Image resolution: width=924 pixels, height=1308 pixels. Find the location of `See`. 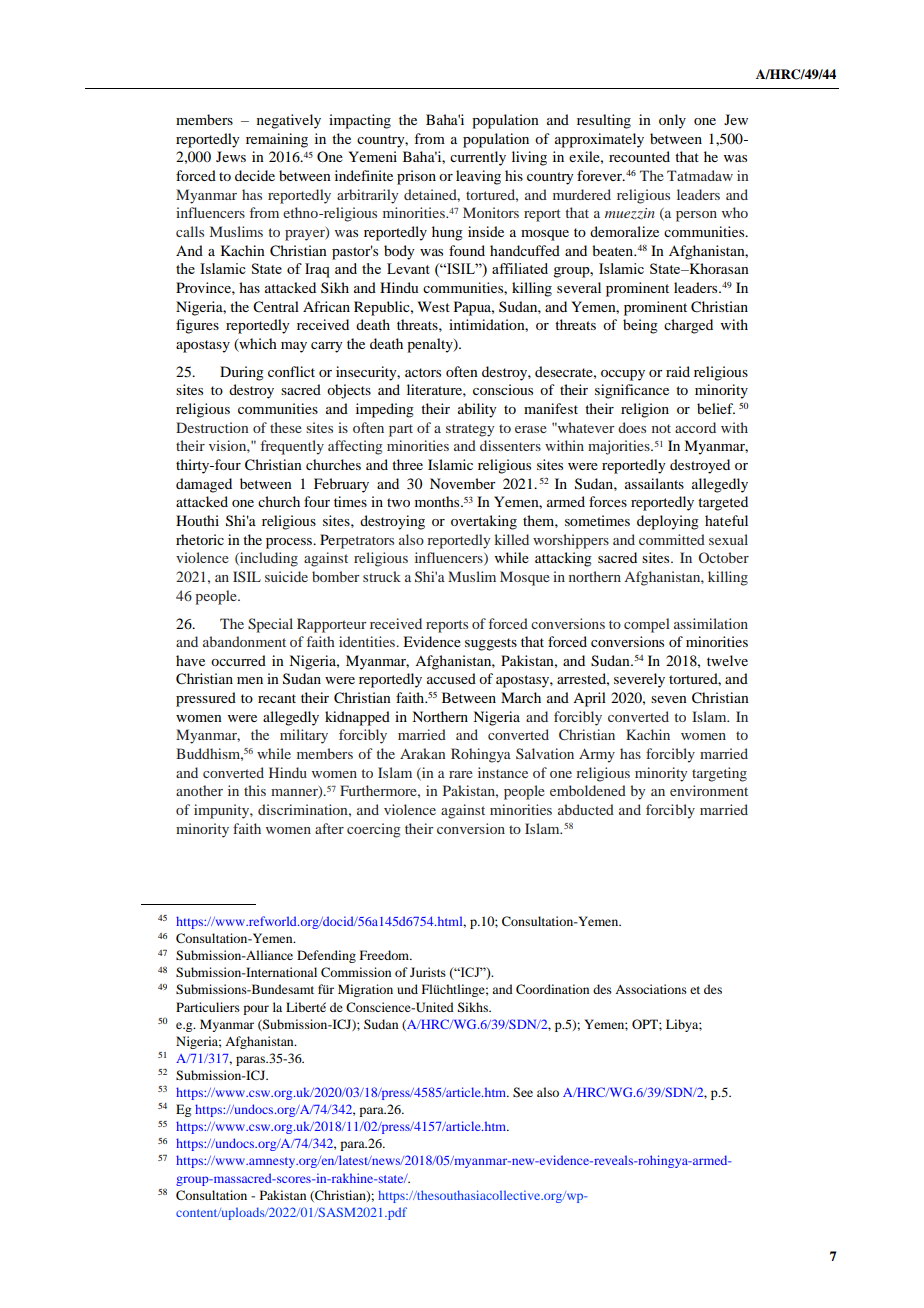

See is located at coordinates (523, 1092).
